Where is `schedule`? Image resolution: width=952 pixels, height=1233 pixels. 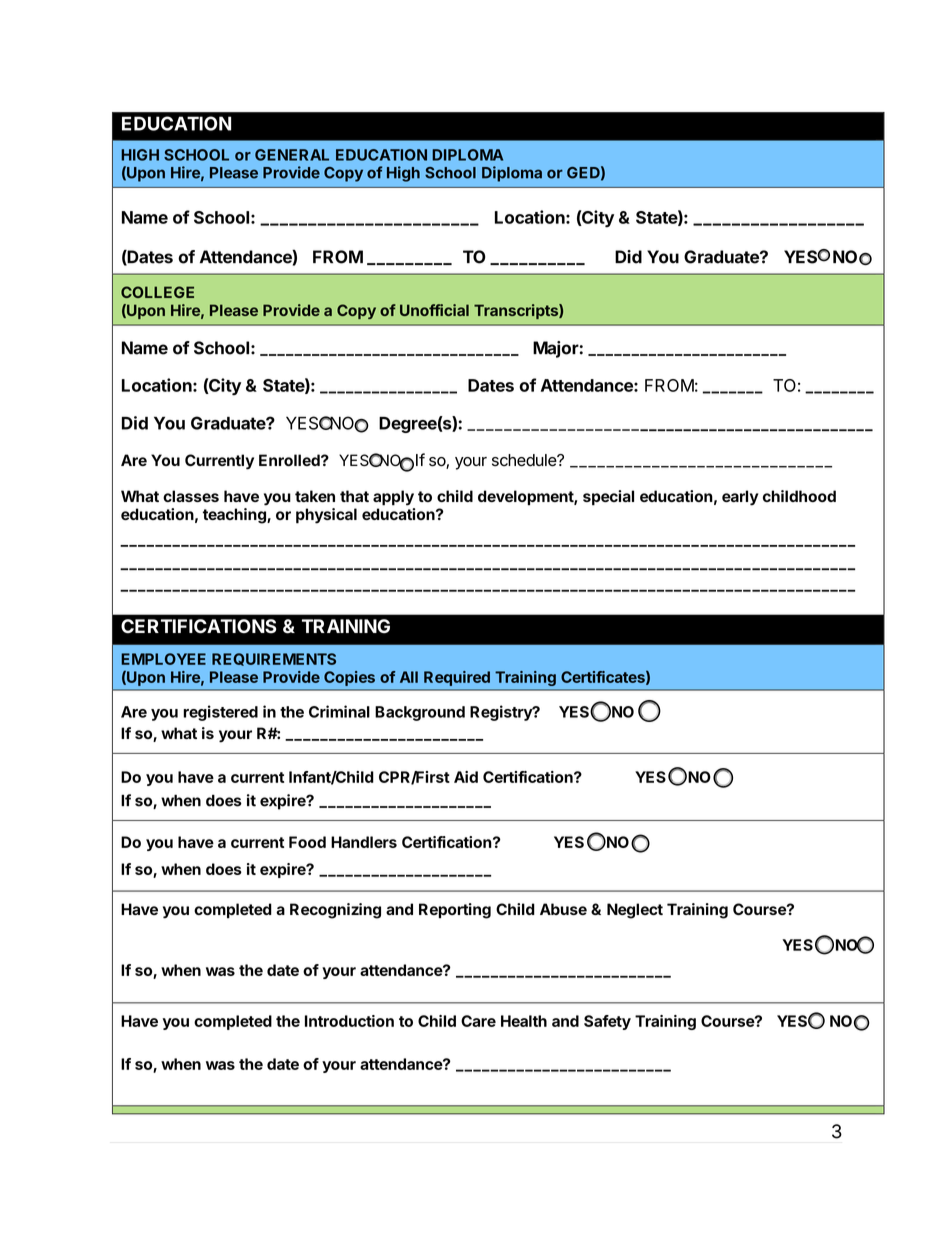
schedule is located at coordinates (525, 460).
